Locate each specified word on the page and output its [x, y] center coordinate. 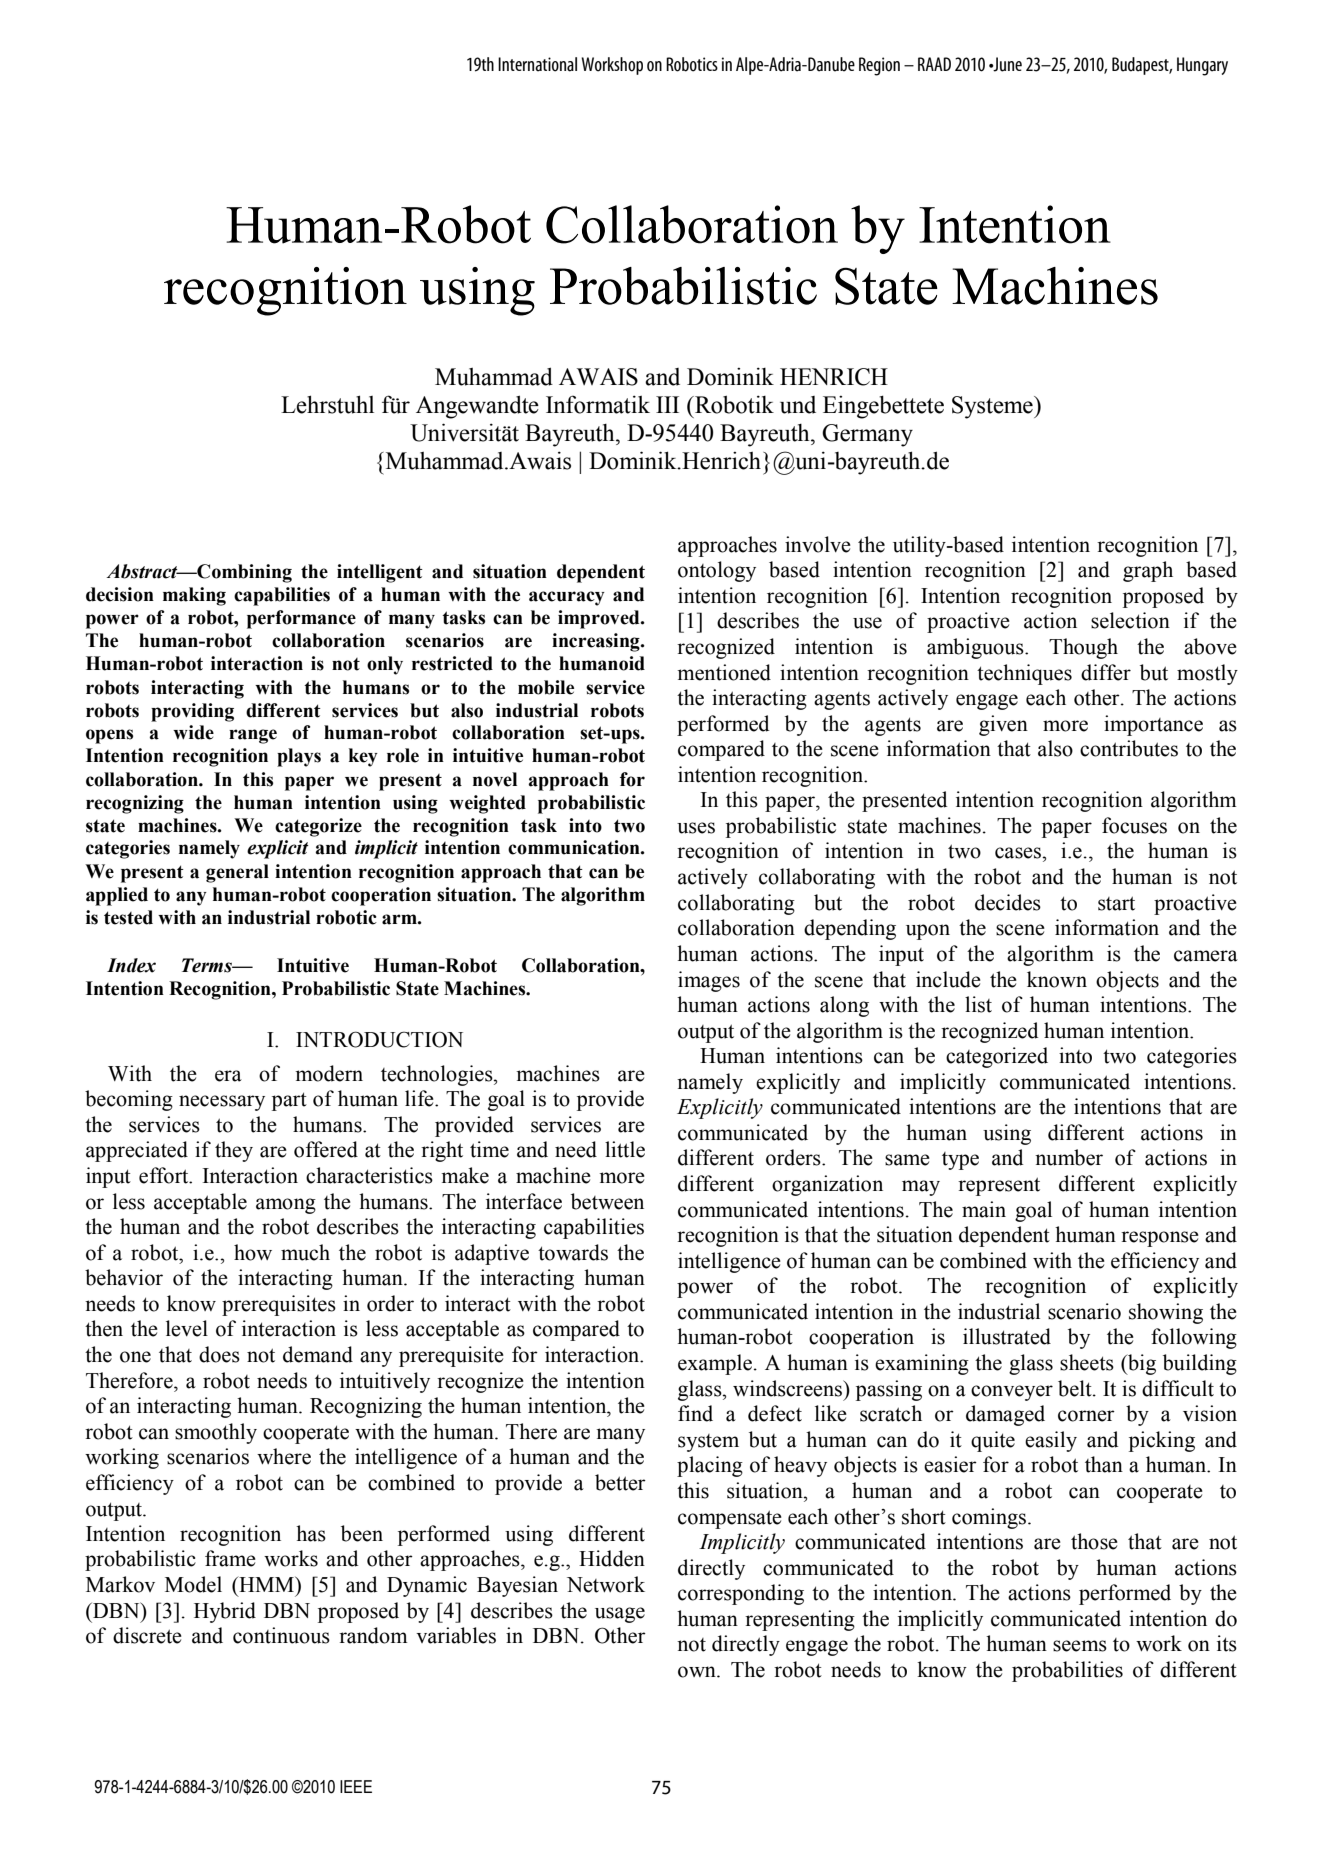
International [537, 64]
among [286, 1206]
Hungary [1202, 66]
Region [879, 66]
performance [301, 619]
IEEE [356, 1786]
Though [1083, 648]
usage [620, 1615]
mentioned [724, 672]
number [1069, 1157]
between [607, 1201]
